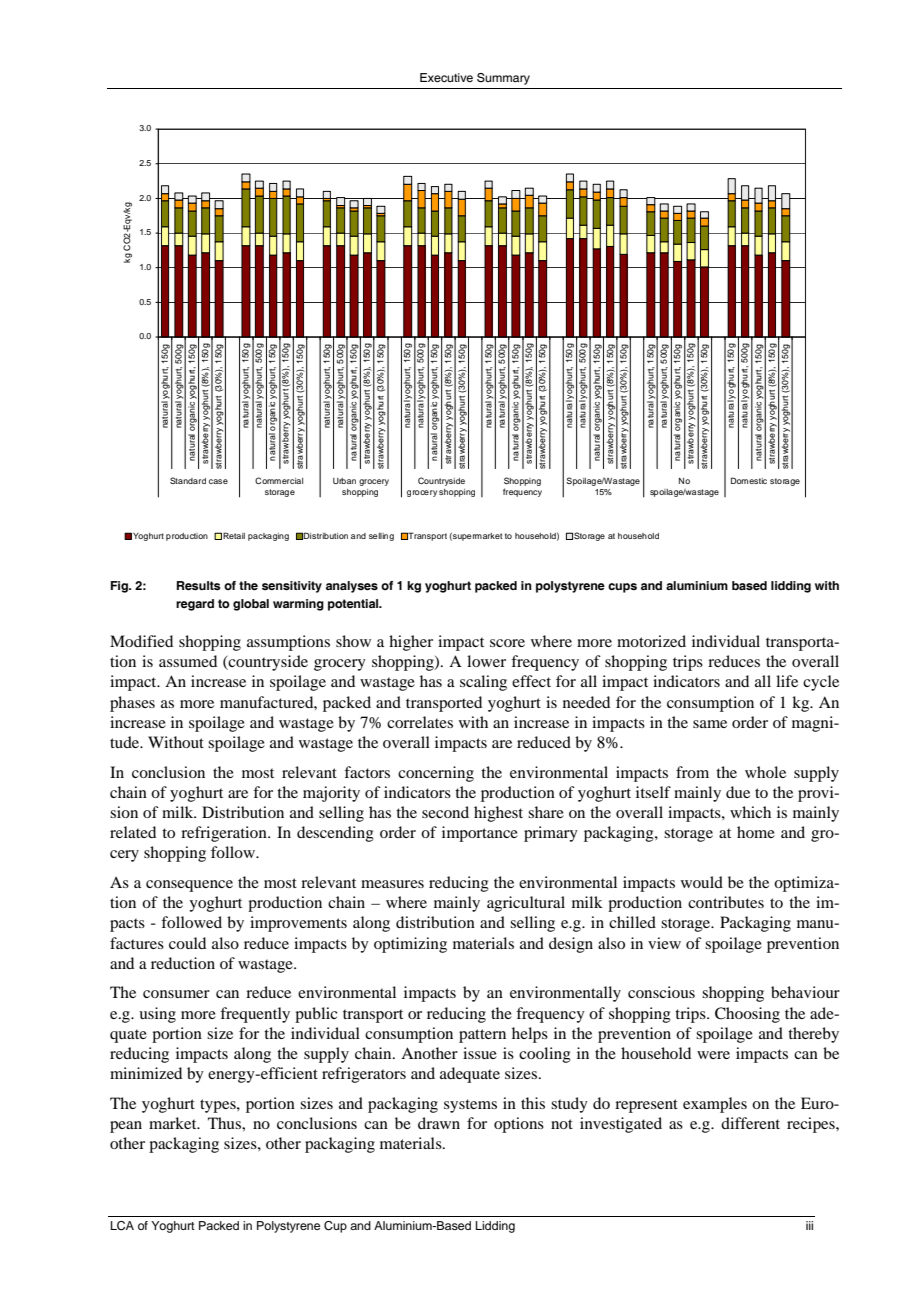  Describe the element at coordinates (439, 1123) in the screenshot. I see `drawn` at that location.
